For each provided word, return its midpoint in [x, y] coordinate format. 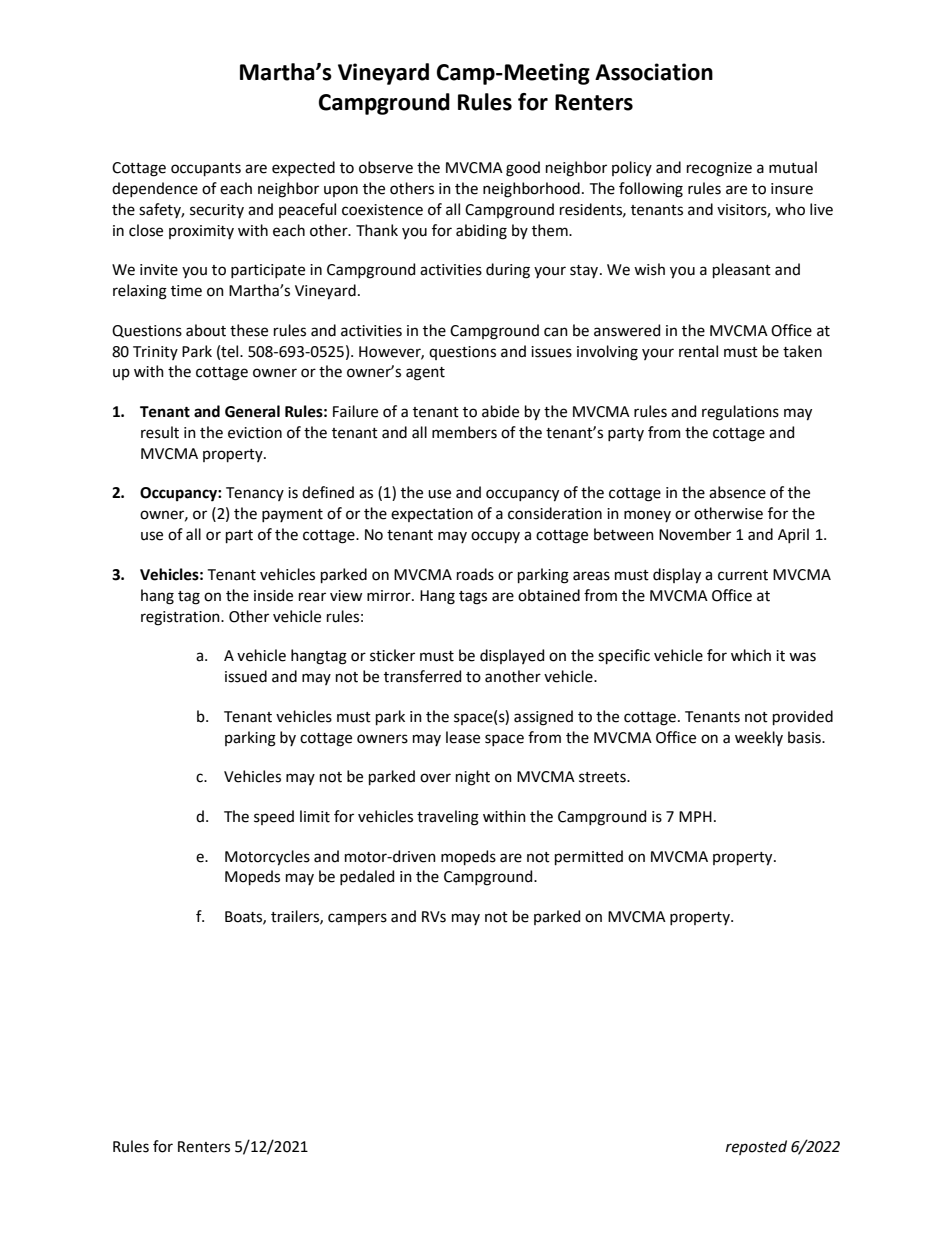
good [523, 169]
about [206, 330]
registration [181, 618]
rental [698, 351]
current [743, 575]
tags [473, 598]
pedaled [367, 877]
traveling [448, 818]
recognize [719, 169]
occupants [206, 169]
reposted [756, 1147]
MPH [695, 816]
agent [425, 374]
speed [274, 817]
